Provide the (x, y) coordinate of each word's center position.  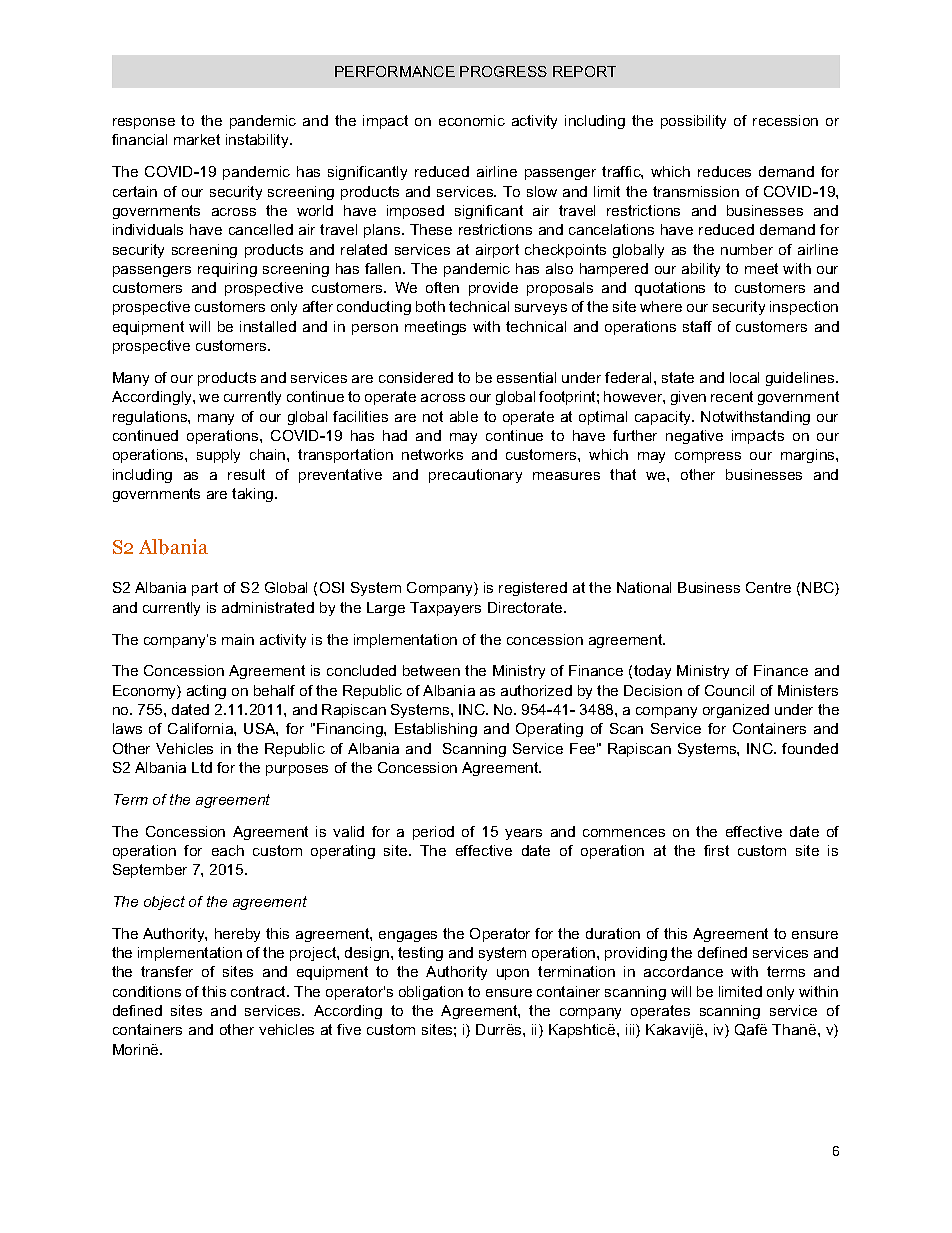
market (197, 139)
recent (732, 396)
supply (218, 456)
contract (260, 991)
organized (736, 711)
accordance (683, 971)
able (464, 416)
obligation (431, 993)
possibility (693, 122)
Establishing (436, 730)
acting (206, 692)
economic (472, 120)
